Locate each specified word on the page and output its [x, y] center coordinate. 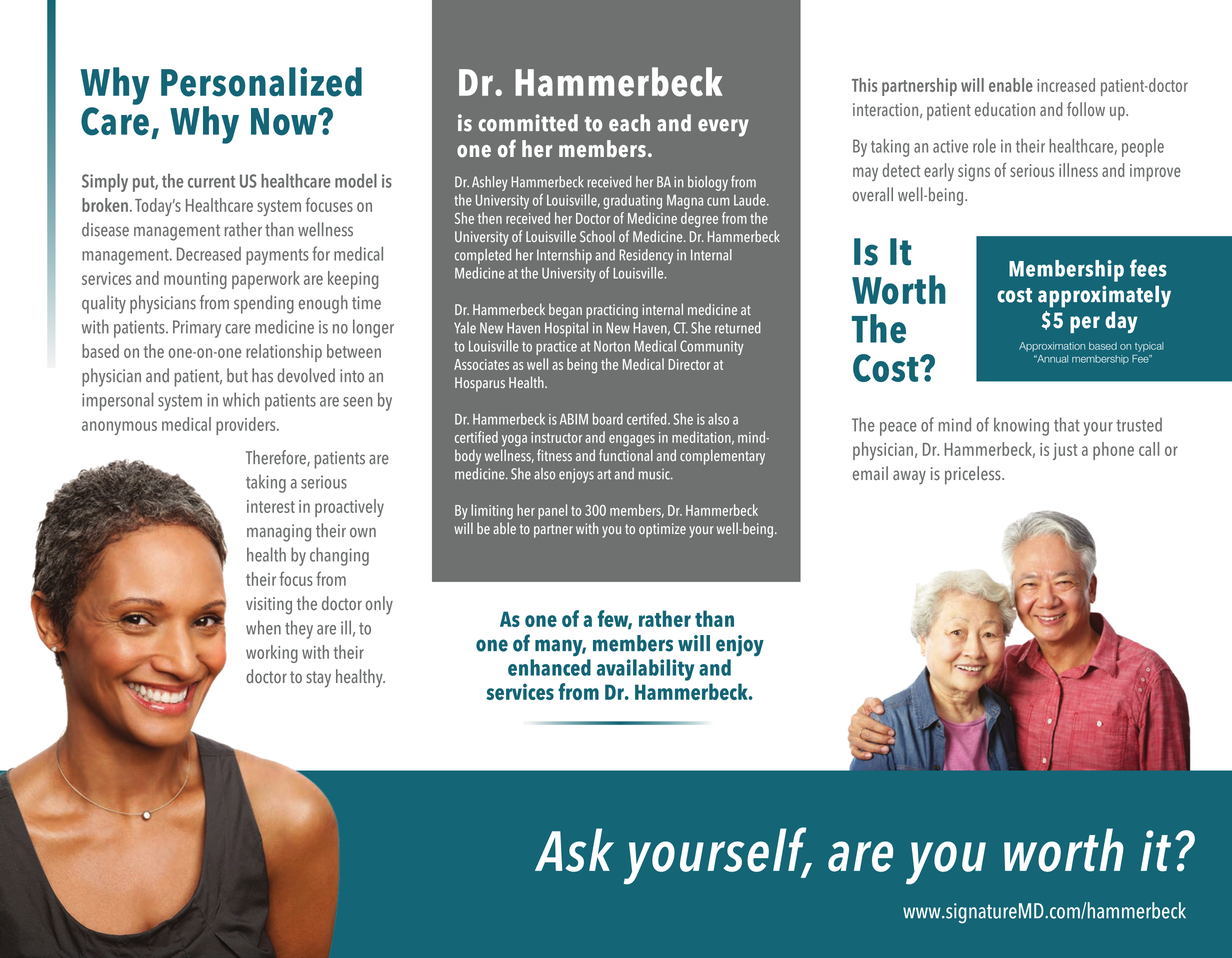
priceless [974, 475]
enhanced [549, 667]
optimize [662, 530]
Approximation [1052, 347]
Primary [197, 329]
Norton [612, 346]
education [1005, 109]
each [629, 123]
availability [645, 670]
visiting [269, 606]
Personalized [261, 82]
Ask [574, 850]
